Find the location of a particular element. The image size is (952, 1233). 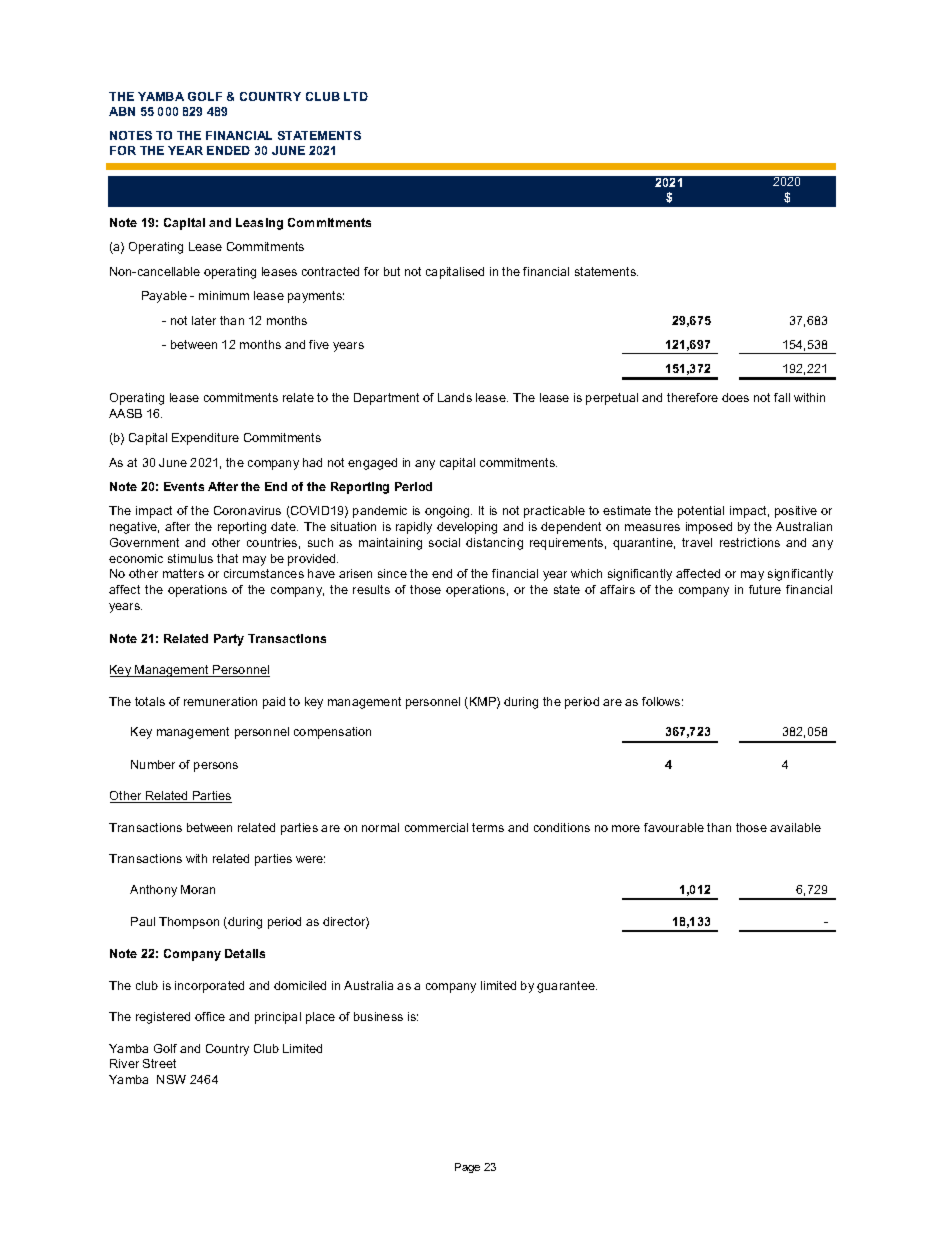

does is located at coordinates (735, 397).
